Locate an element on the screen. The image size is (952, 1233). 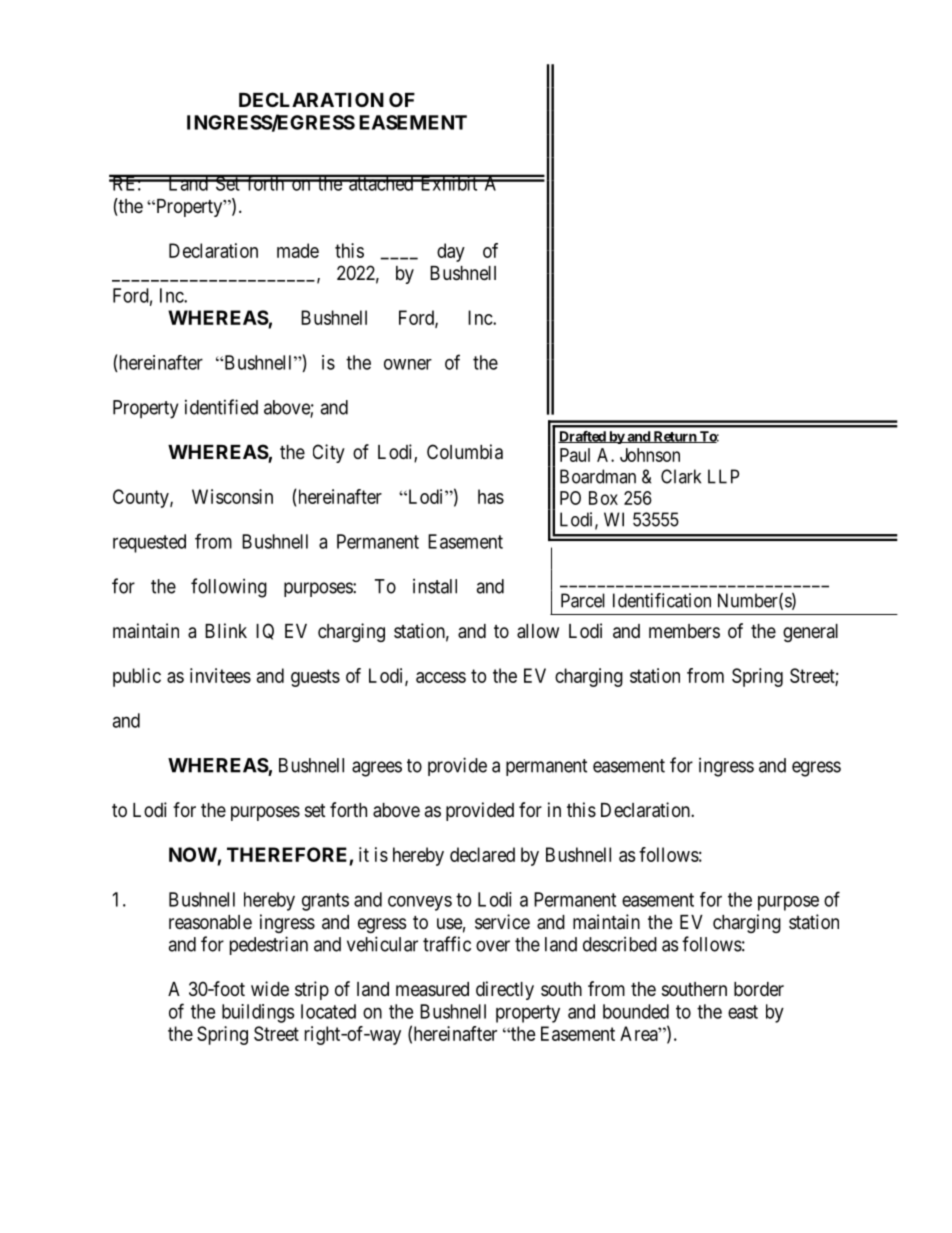
day is located at coordinates (451, 252).
